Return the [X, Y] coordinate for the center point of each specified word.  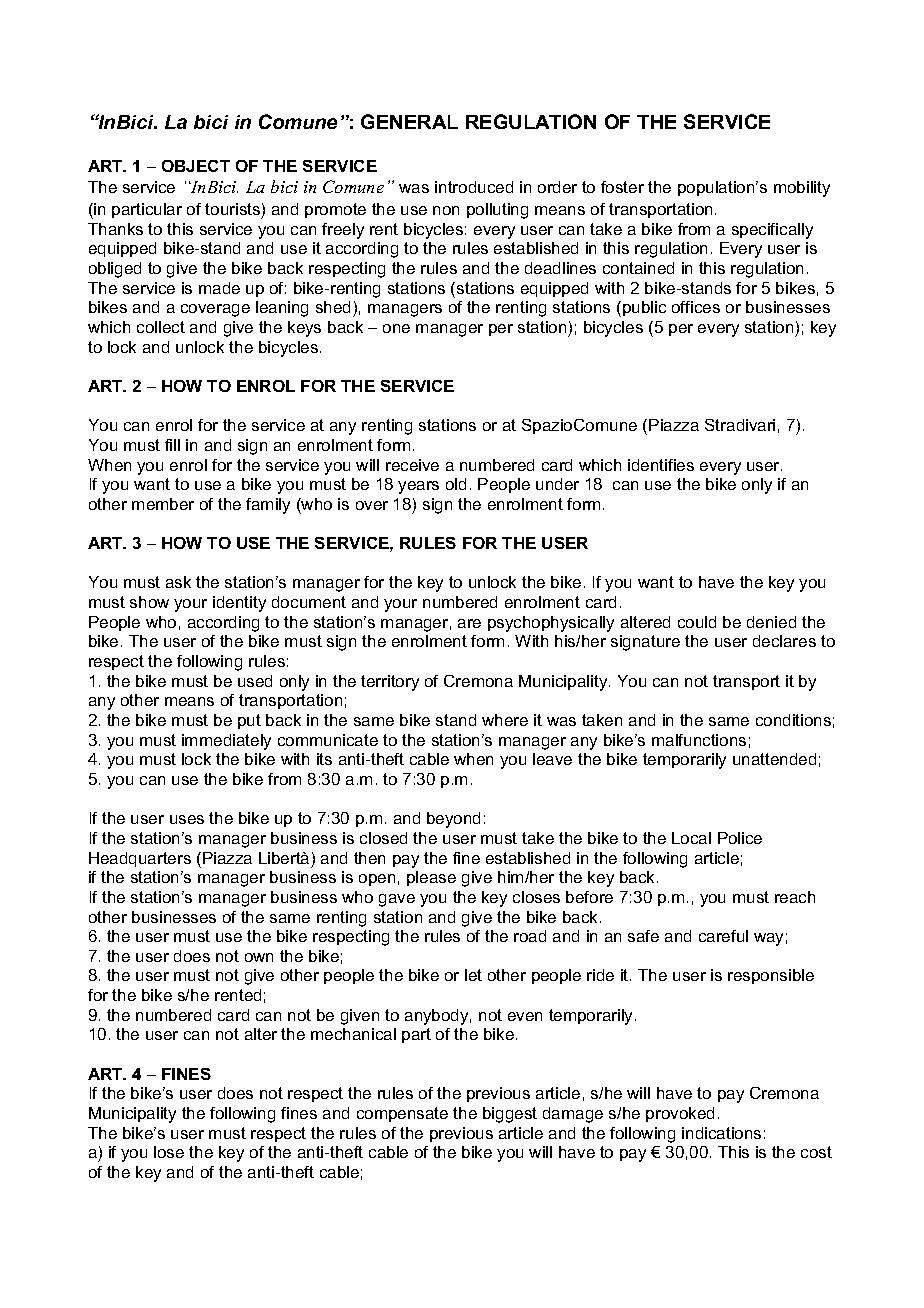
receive [412, 465]
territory [390, 683]
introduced [474, 187]
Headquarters [140, 859]
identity [239, 604]
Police [740, 838]
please [431, 878]
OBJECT [196, 166]
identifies [661, 465]
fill [172, 445]
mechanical [353, 1034]
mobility [802, 189]
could [697, 622]
